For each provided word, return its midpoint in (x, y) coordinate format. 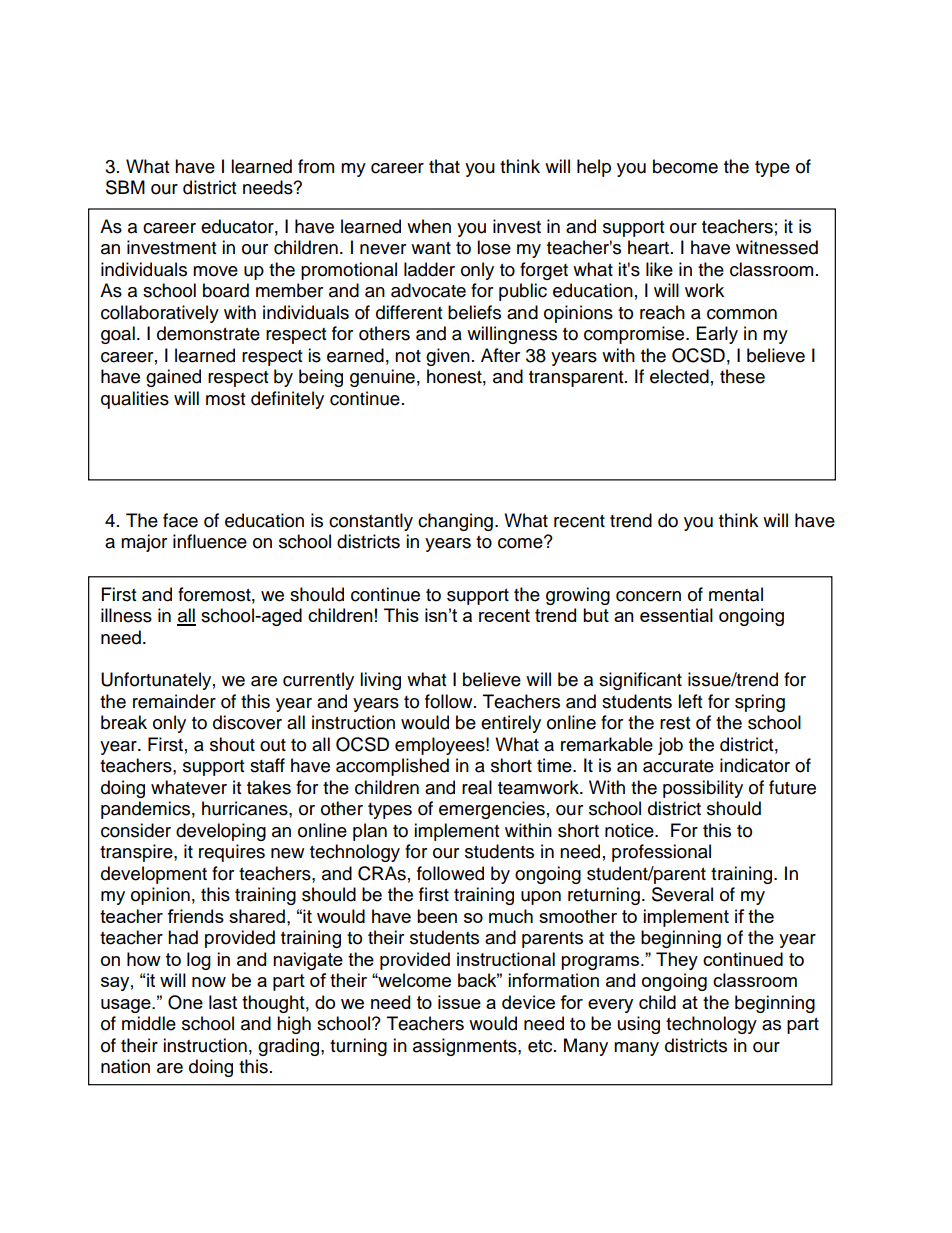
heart (650, 247)
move (215, 271)
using (639, 1025)
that (444, 166)
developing (221, 832)
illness (126, 615)
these (742, 376)
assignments (466, 1047)
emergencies (492, 810)
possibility (703, 789)
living (380, 681)
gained (173, 378)
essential (676, 615)
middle (149, 1023)
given (448, 357)
